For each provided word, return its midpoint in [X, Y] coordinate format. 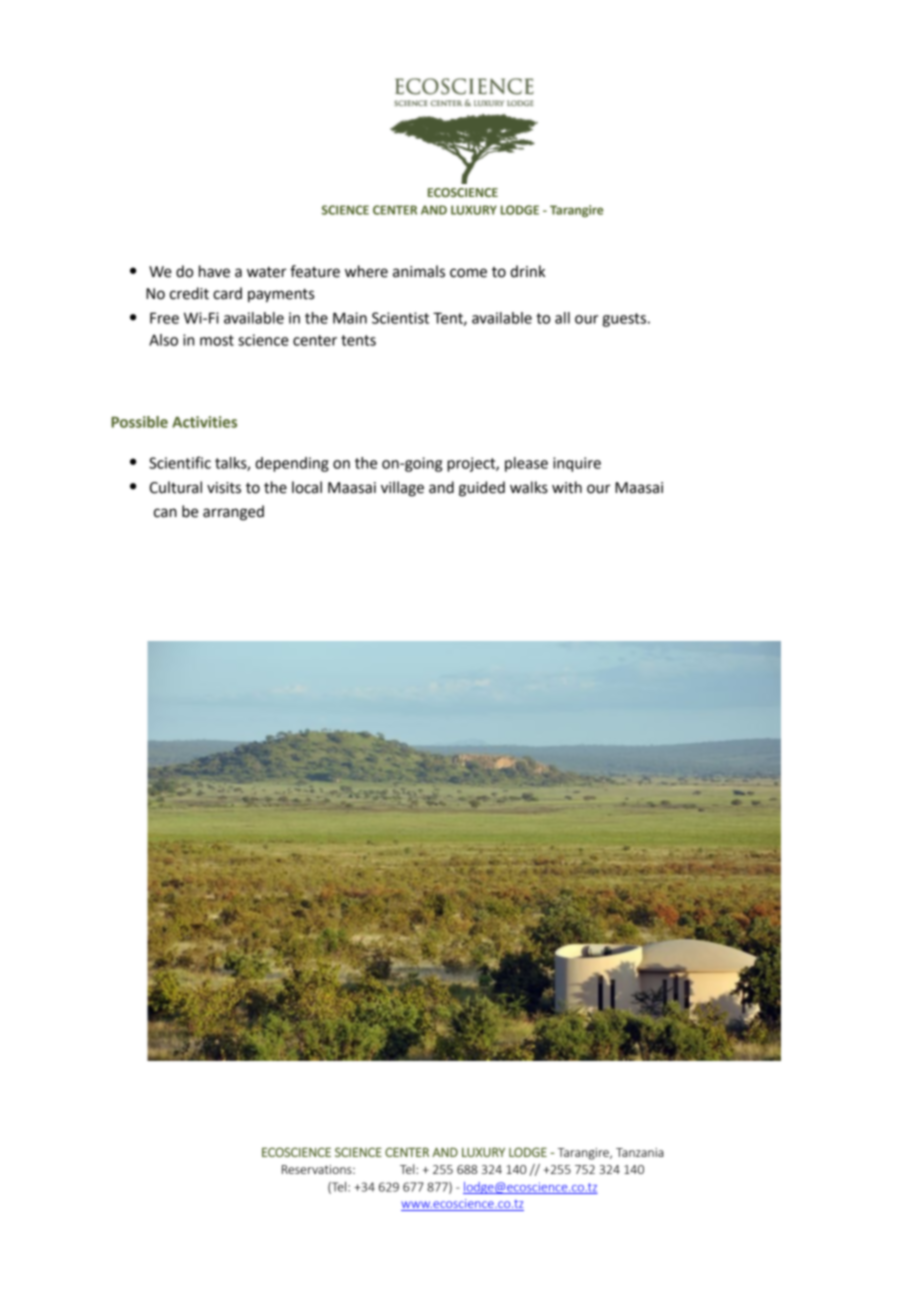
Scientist [400, 318]
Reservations [318, 1169]
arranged [233, 513]
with [567, 487]
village [402, 489]
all [562, 318]
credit [189, 293]
